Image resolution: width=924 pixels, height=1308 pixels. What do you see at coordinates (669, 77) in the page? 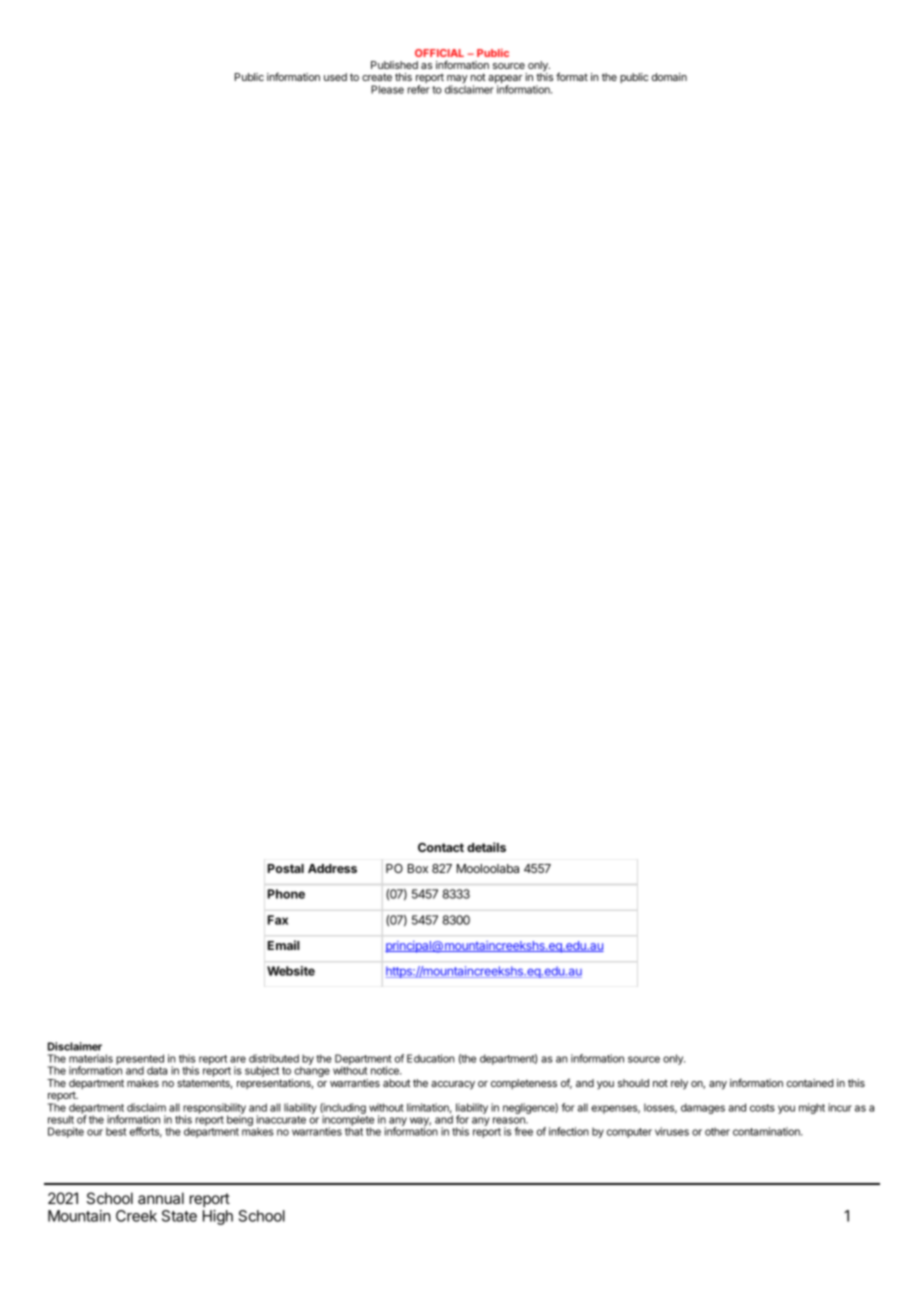
I see `domain` at bounding box center [669, 77].
